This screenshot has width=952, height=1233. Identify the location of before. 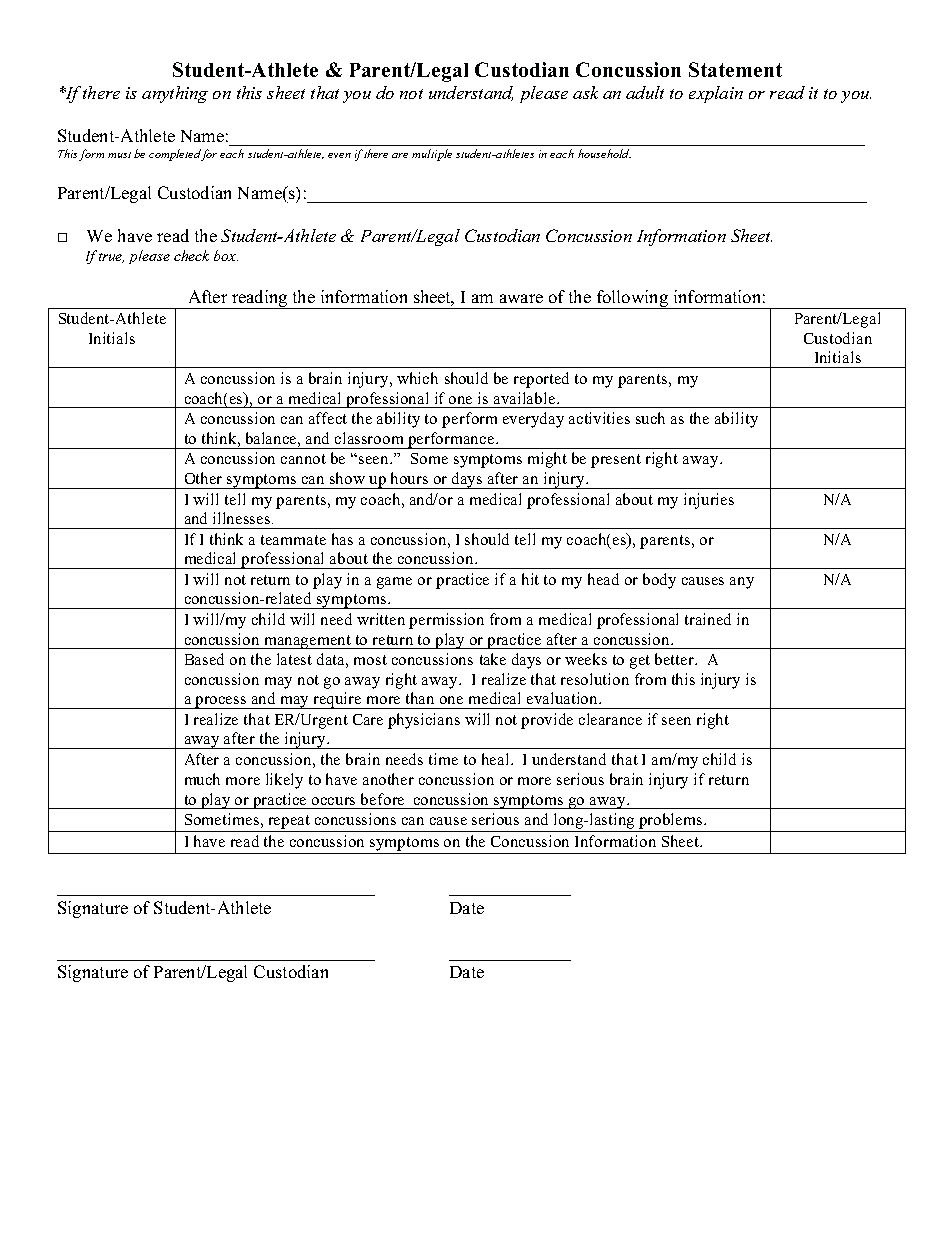
(382, 799).
